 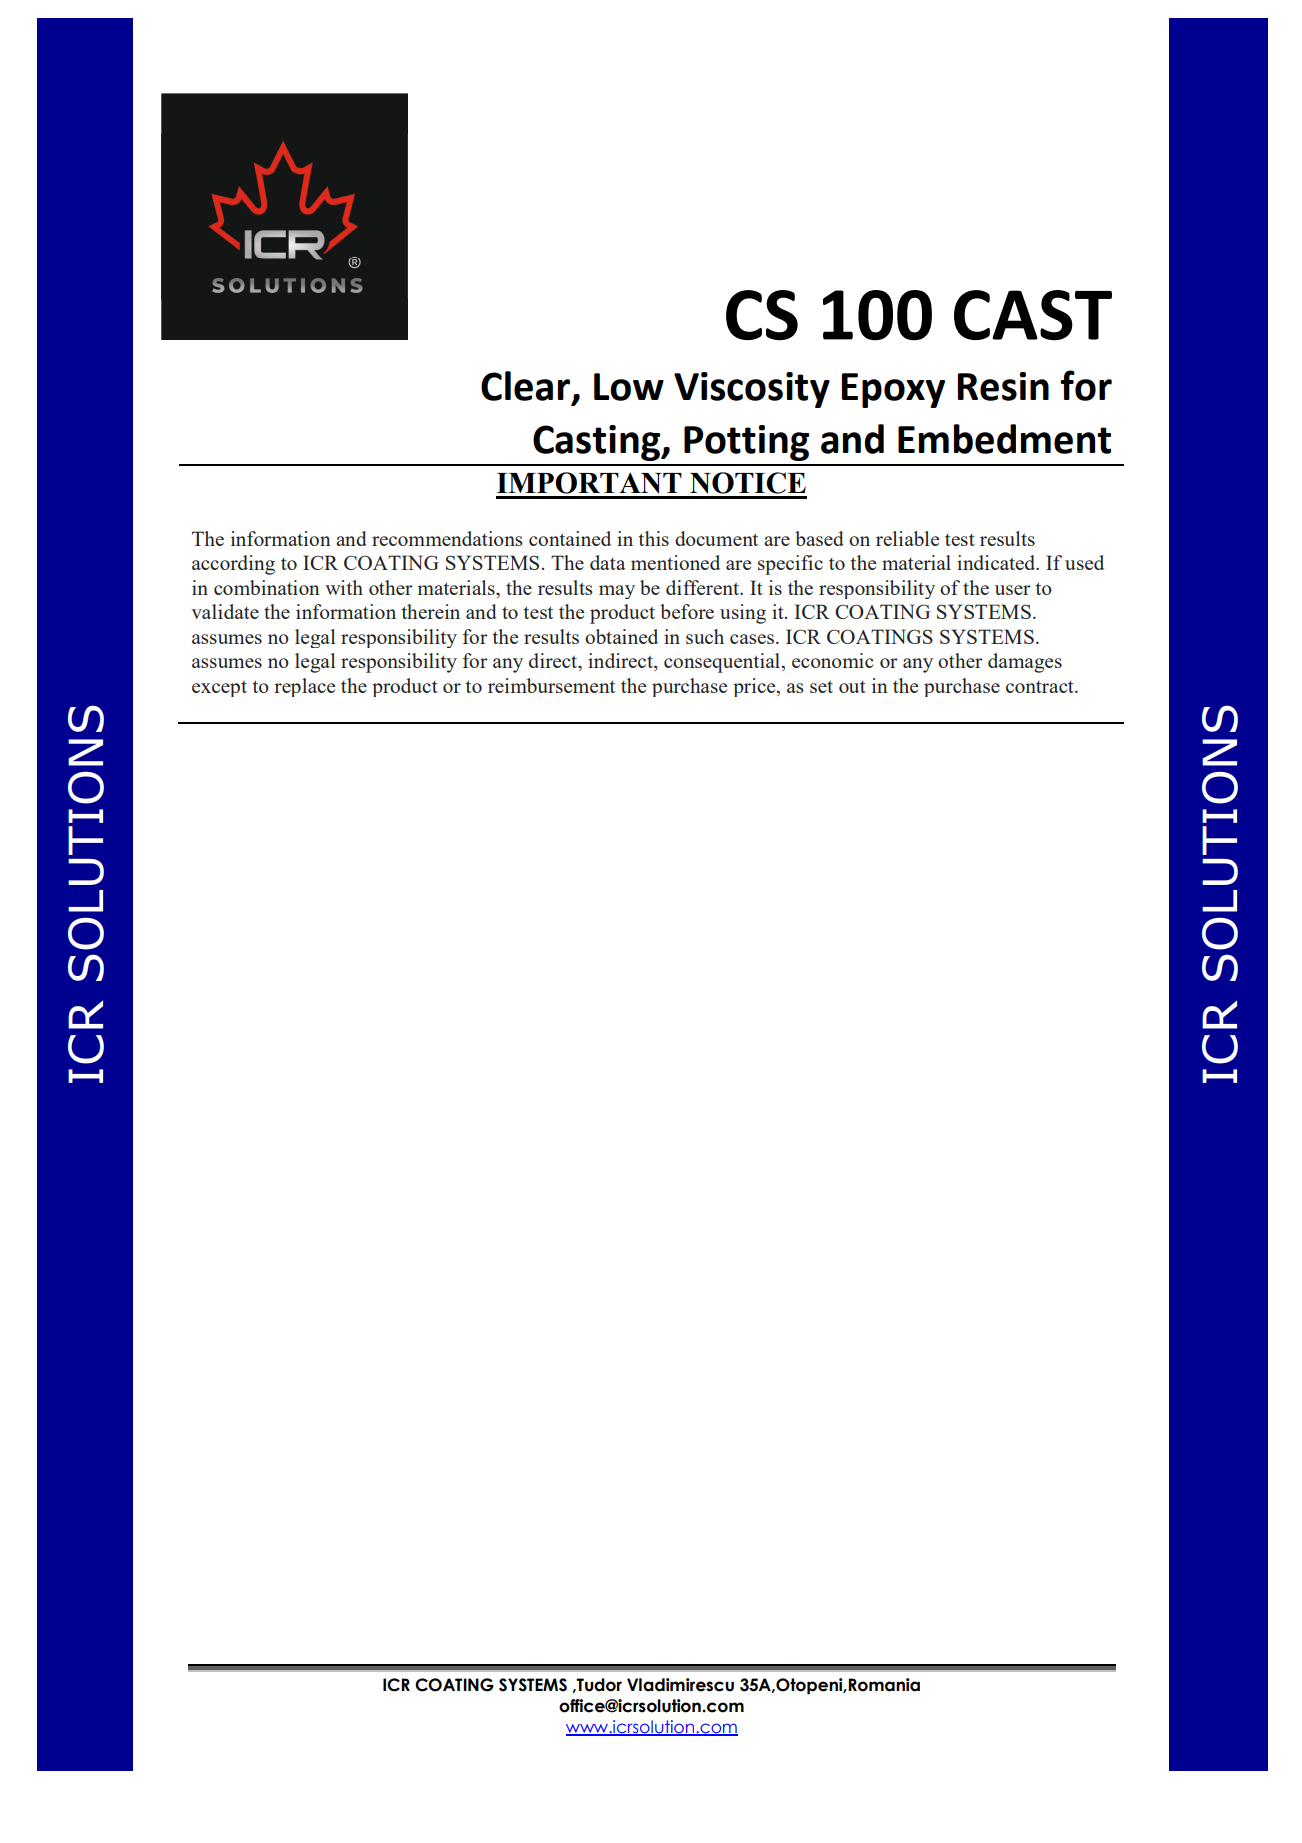 What do you see at coordinates (1025, 663) in the screenshot?
I see `damages` at bounding box center [1025, 663].
